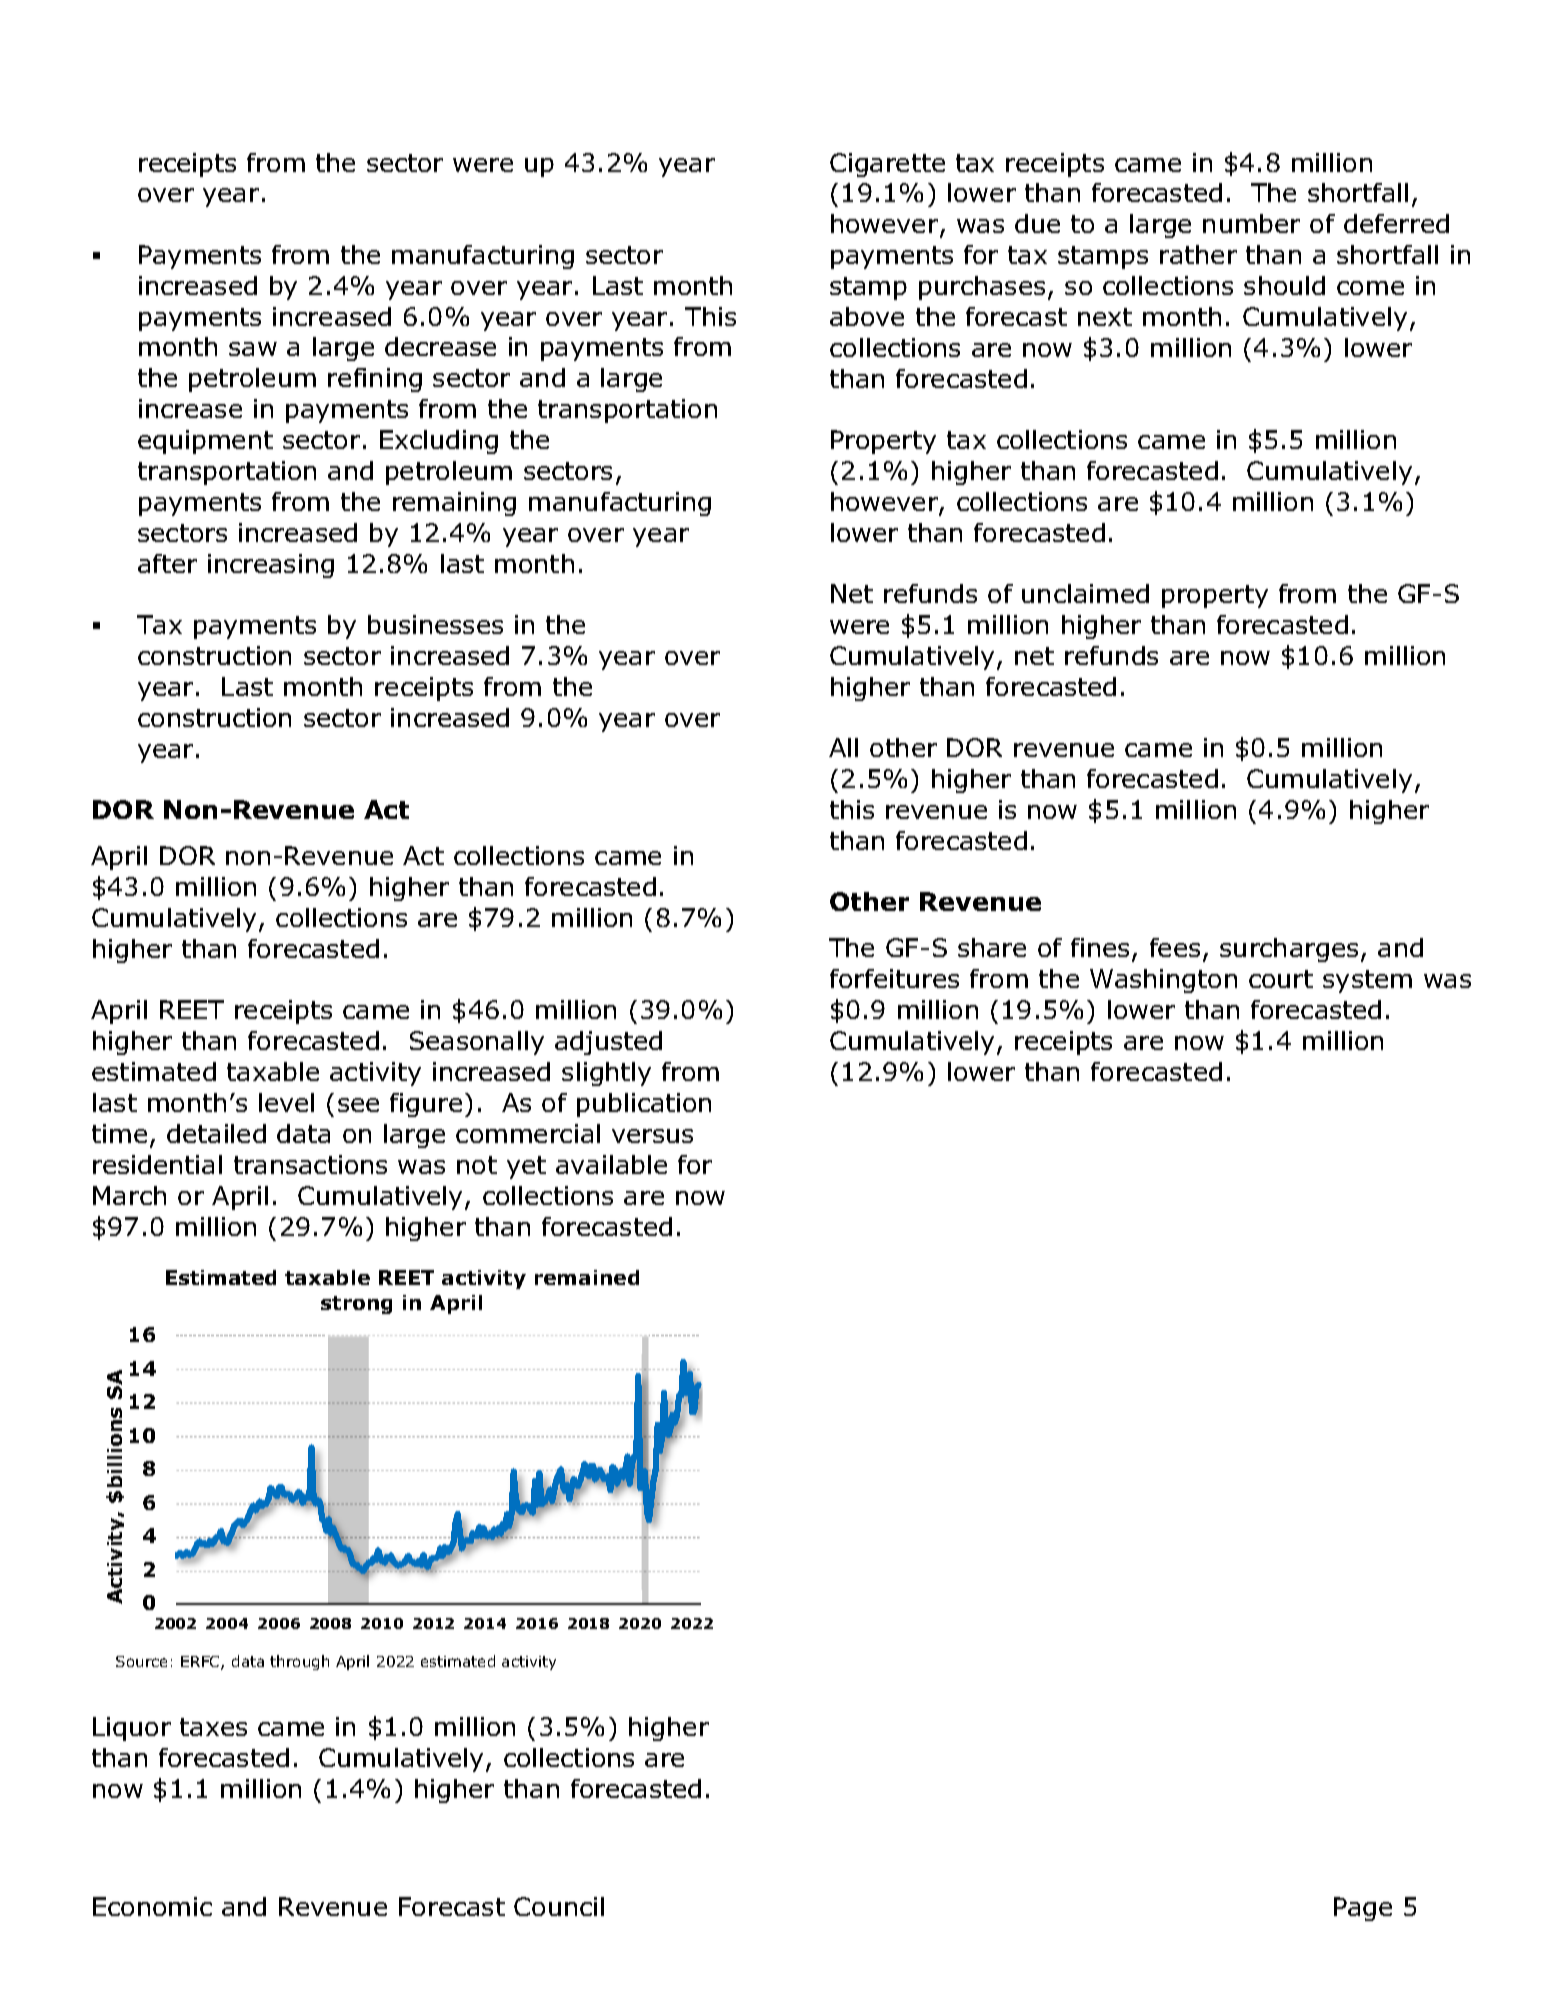 The height and width of the page is (2013, 1556). Describe the element at coordinates (1251, 223) in the page. I see `number` at that location.
